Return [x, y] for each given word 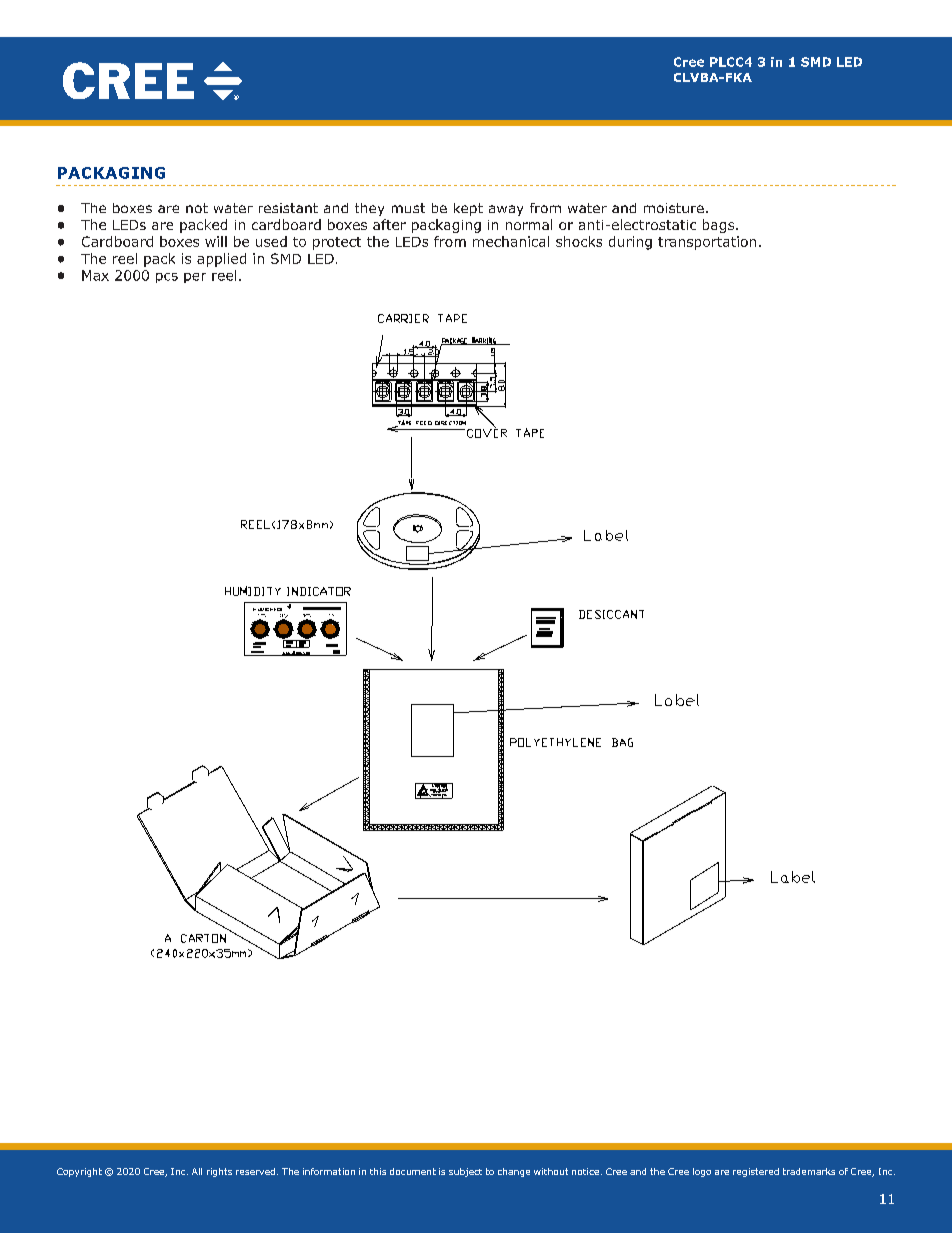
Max [95, 275]
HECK [276, 609]
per [195, 278]
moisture [674, 208]
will [216, 241]
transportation [707, 243]
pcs [167, 278]
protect [337, 243]
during [630, 243]
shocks [579, 241]
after [389, 224]
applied [221, 260]
